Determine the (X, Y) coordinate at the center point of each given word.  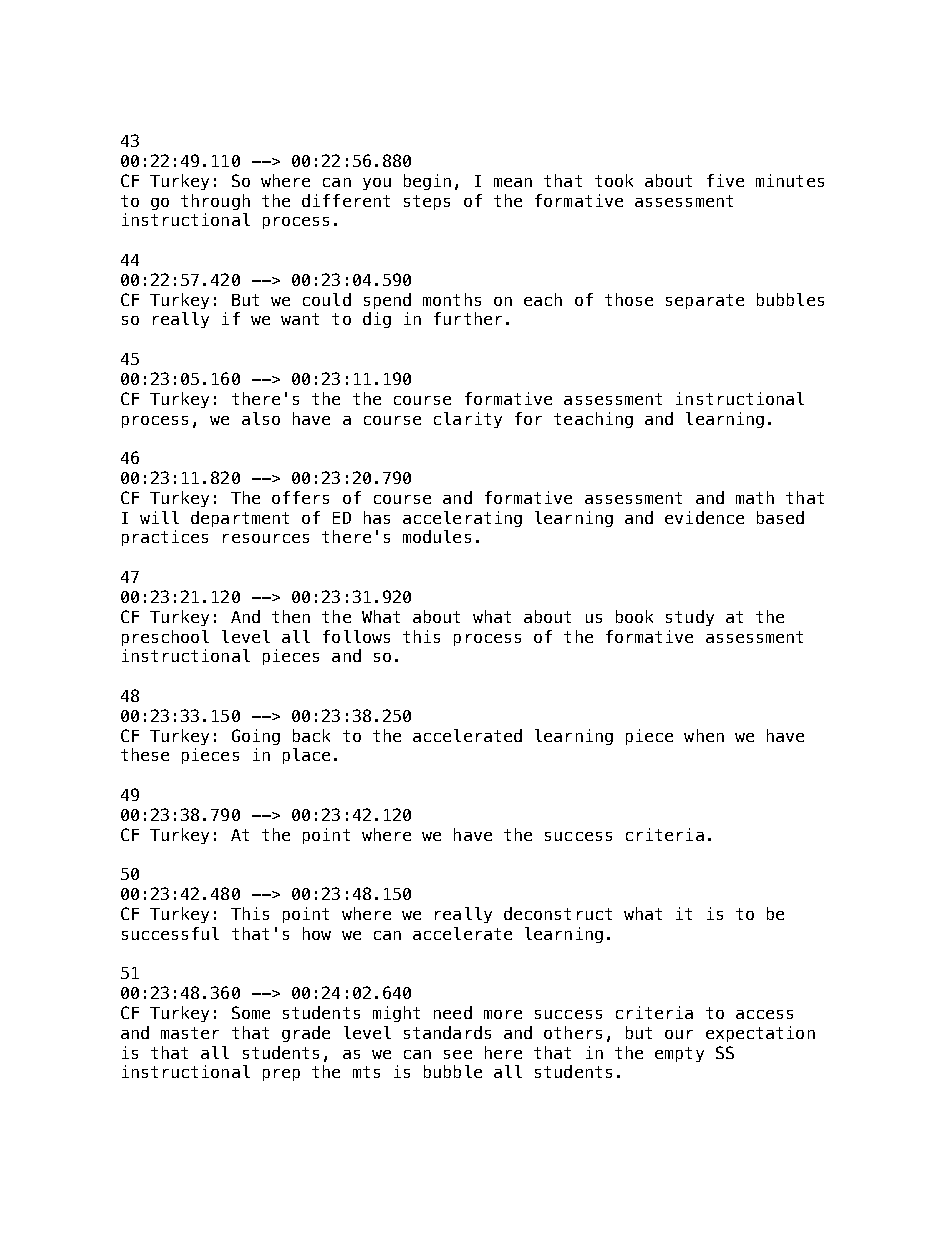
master (190, 1033)
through (215, 202)
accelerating (462, 519)
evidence (704, 517)
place (306, 756)
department (240, 519)
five (725, 180)
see (458, 1054)
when (704, 735)
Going (256, 737)
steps (427, 202)
